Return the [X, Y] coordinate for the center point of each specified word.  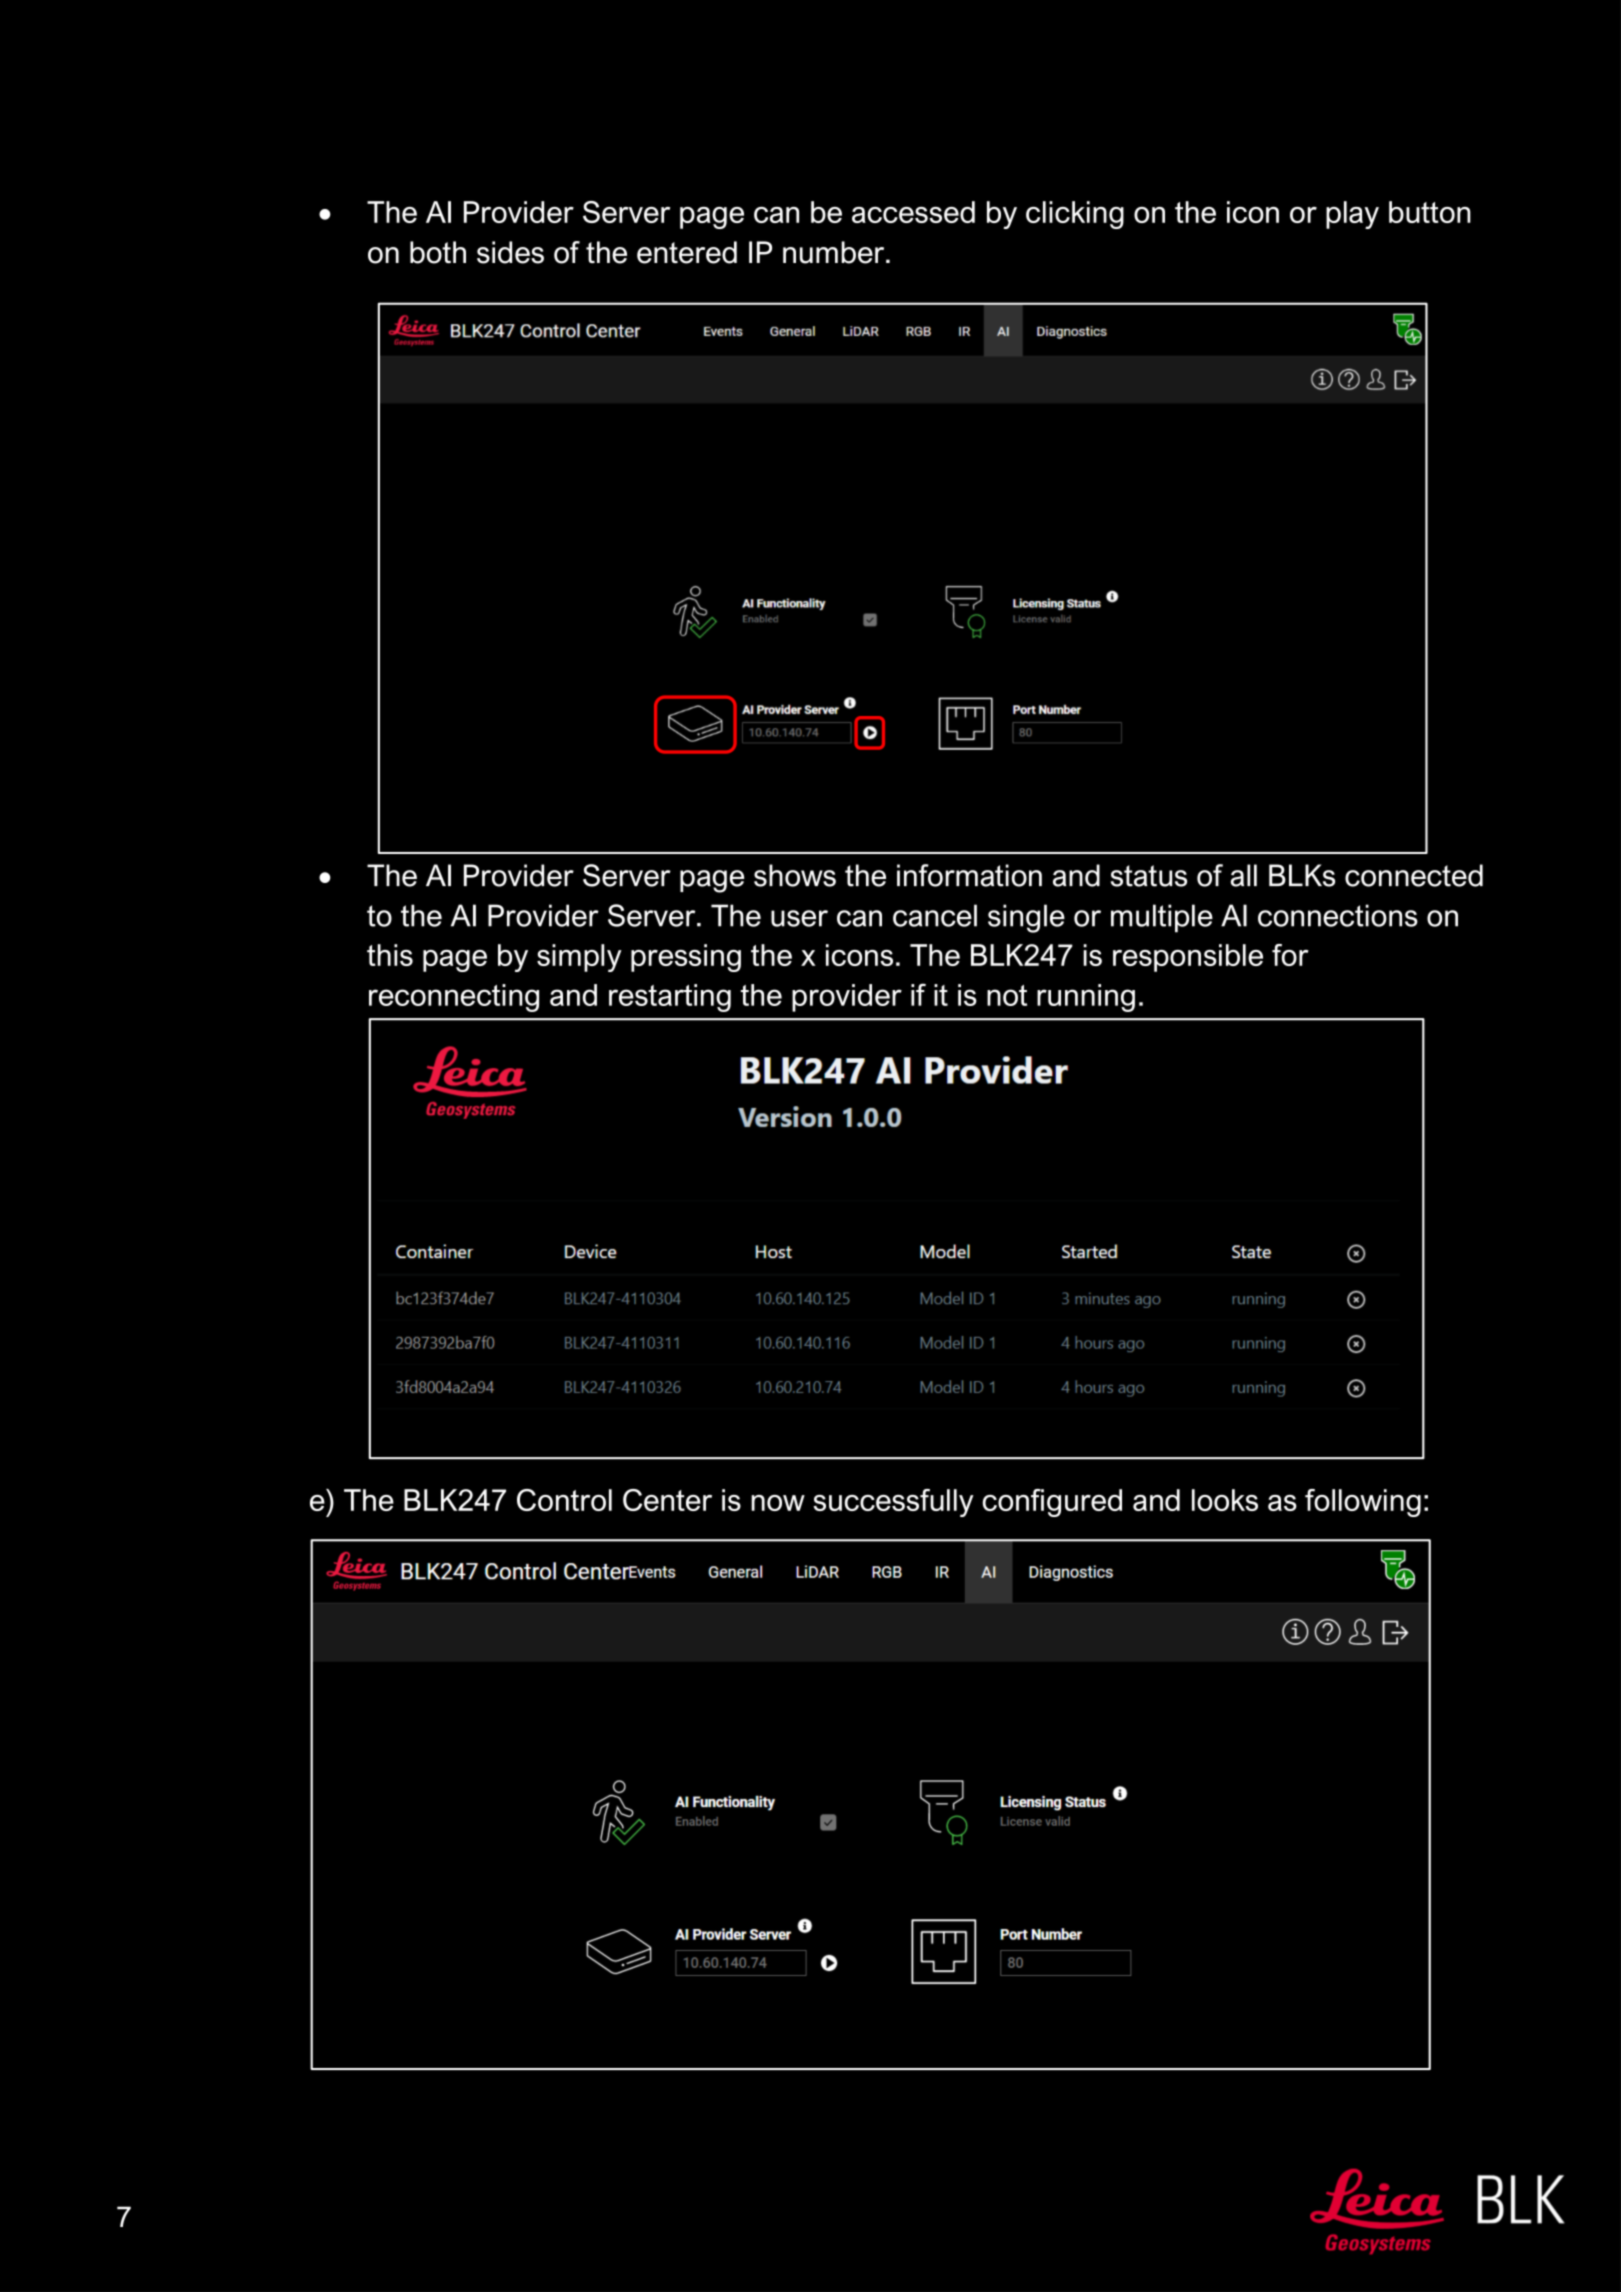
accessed [913, 212]
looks [1225, 1500]
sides [510, 252]
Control [564, 1500]
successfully [893, 1503]
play [1352, 215]
